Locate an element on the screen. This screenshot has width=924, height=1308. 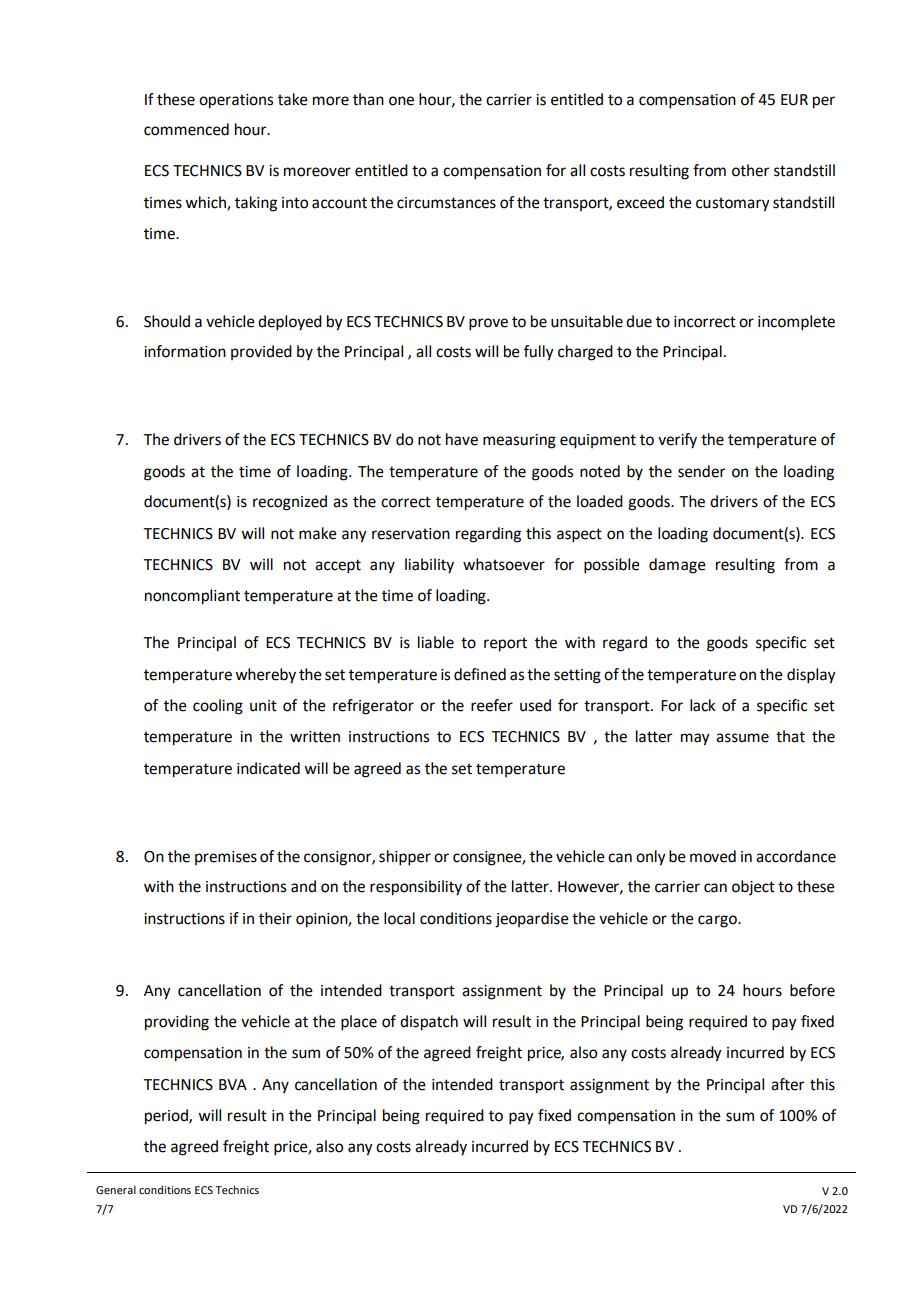
period is located at coordinates (167, 1117).
